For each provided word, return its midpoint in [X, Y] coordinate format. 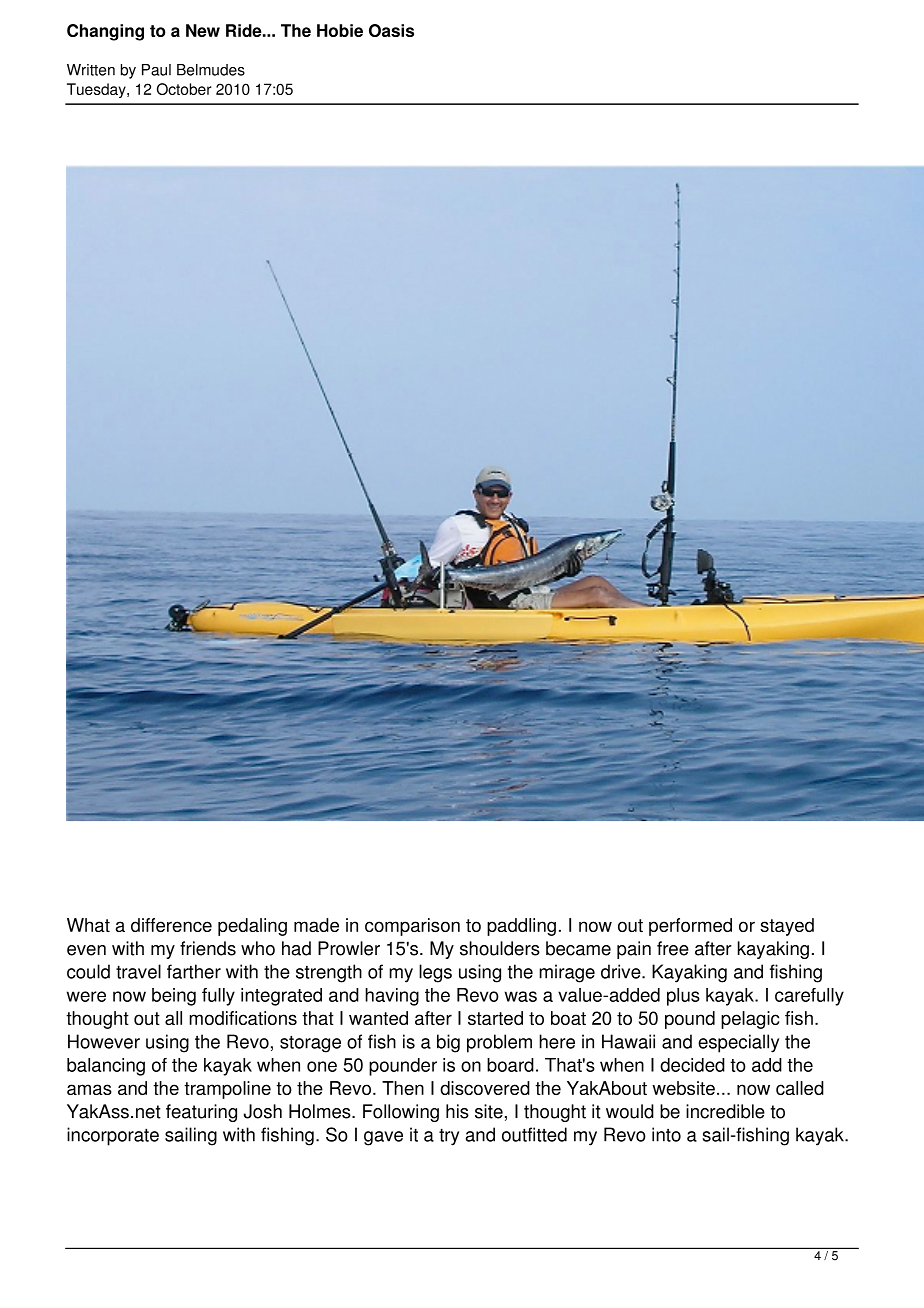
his [457, 1111]
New [203, 30]
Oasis [391, 30]
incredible [725, 1111]
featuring [201, 1113]
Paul [156, 70]
